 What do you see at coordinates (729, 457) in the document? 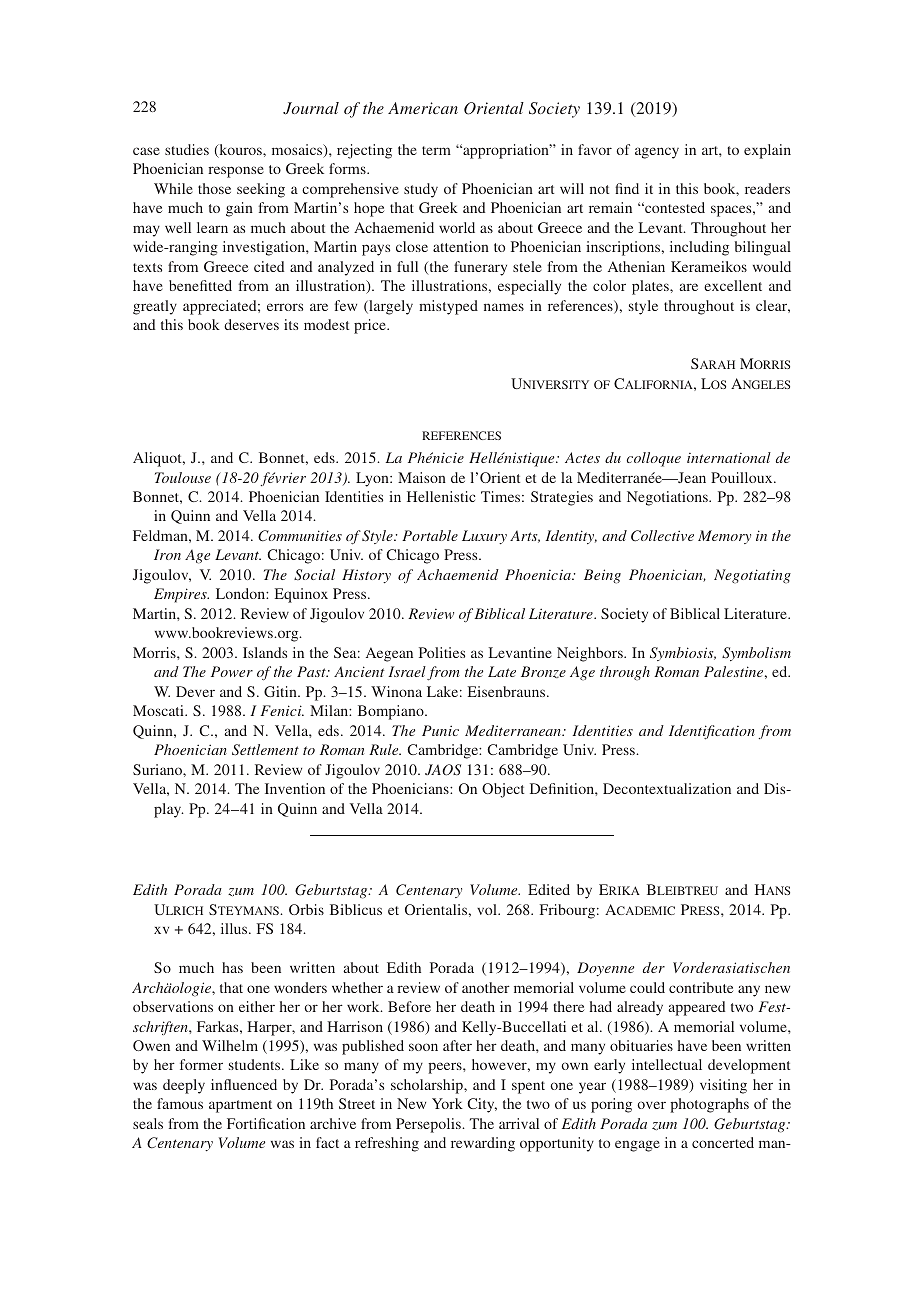
I see `international` at bounding box center [729, 457].
